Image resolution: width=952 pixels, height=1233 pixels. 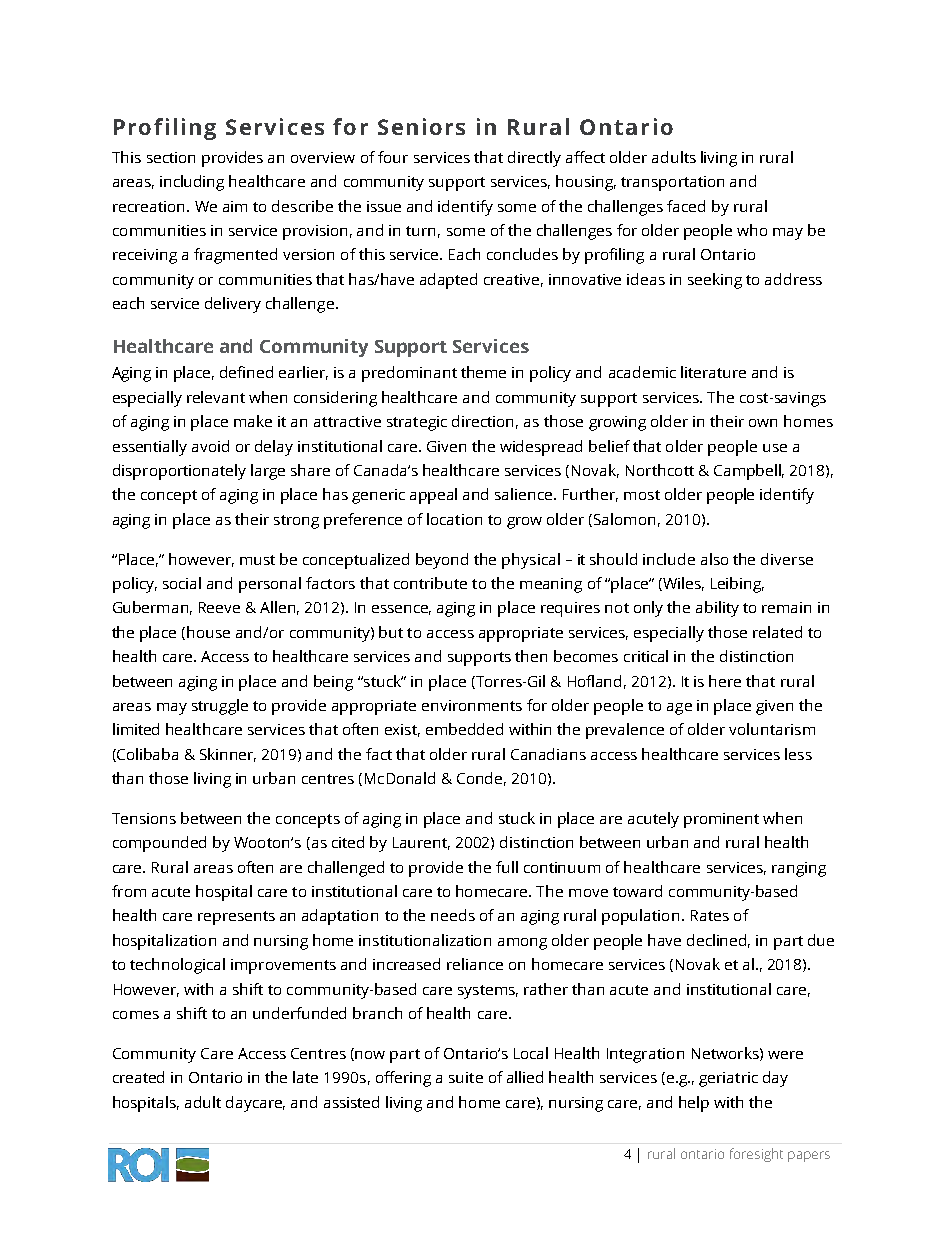 I want to click on including, so click(x=192, y=183).
